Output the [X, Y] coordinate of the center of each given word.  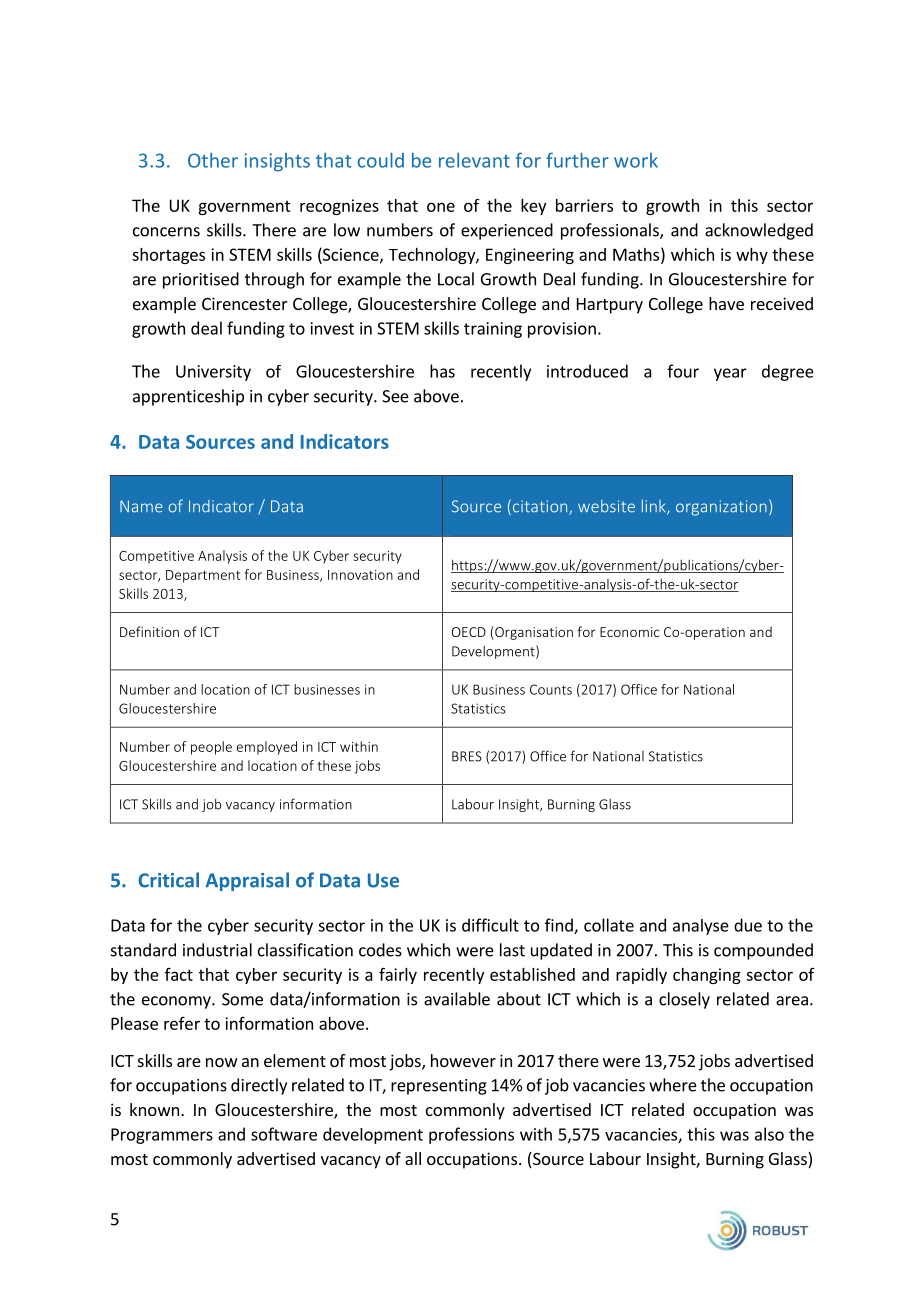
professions [471, 1135]
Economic [629, 632]
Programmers [162, 1136]
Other [213, 160]
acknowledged [759, 231]
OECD [469, 632]
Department [203, 576]
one [441, 207]
